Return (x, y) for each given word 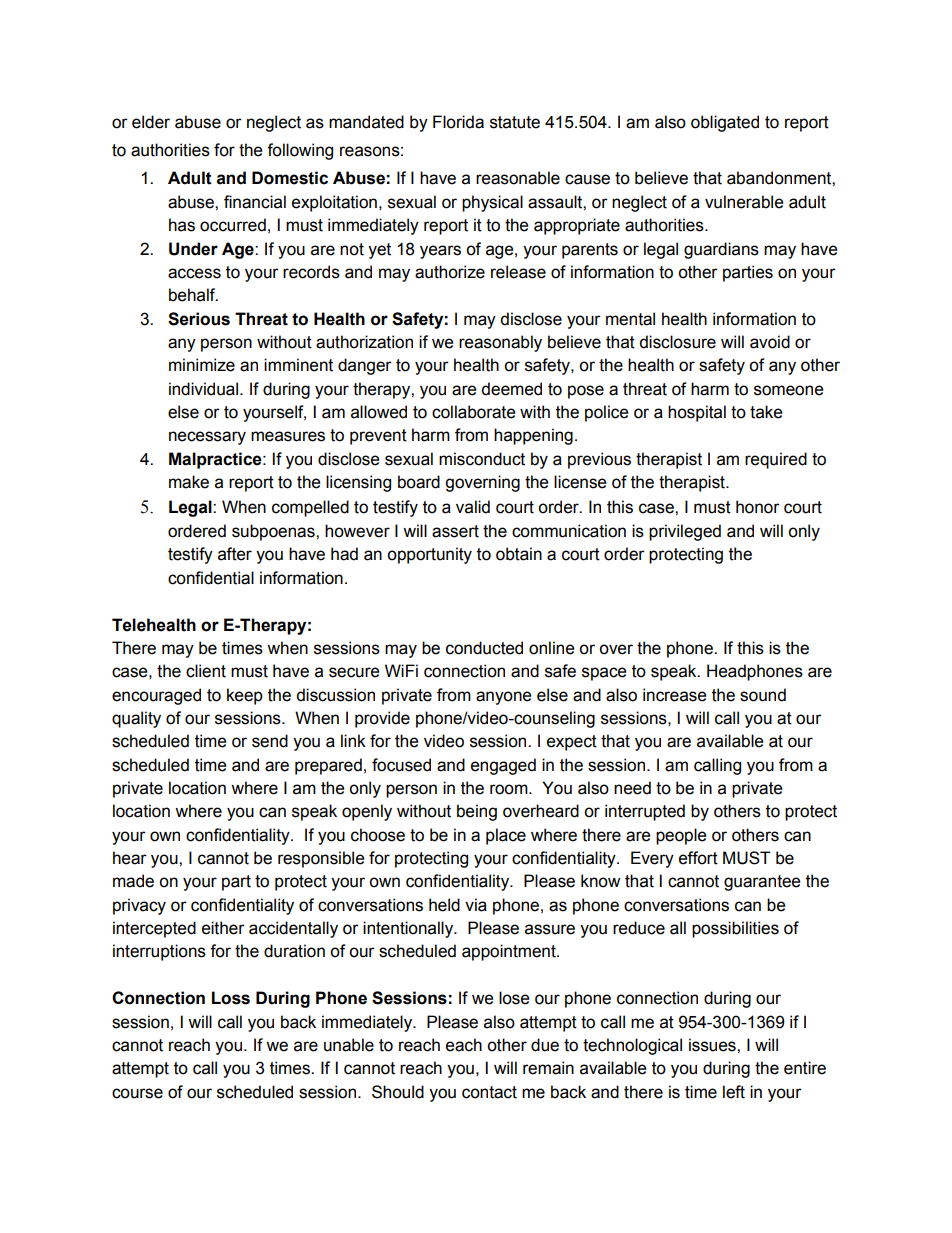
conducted (484, 648)
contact (489, 1092)
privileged (685, 532)
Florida (458, 122)
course (137, 1093)
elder (151, 122)
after (235, 554)
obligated (725, 123)
